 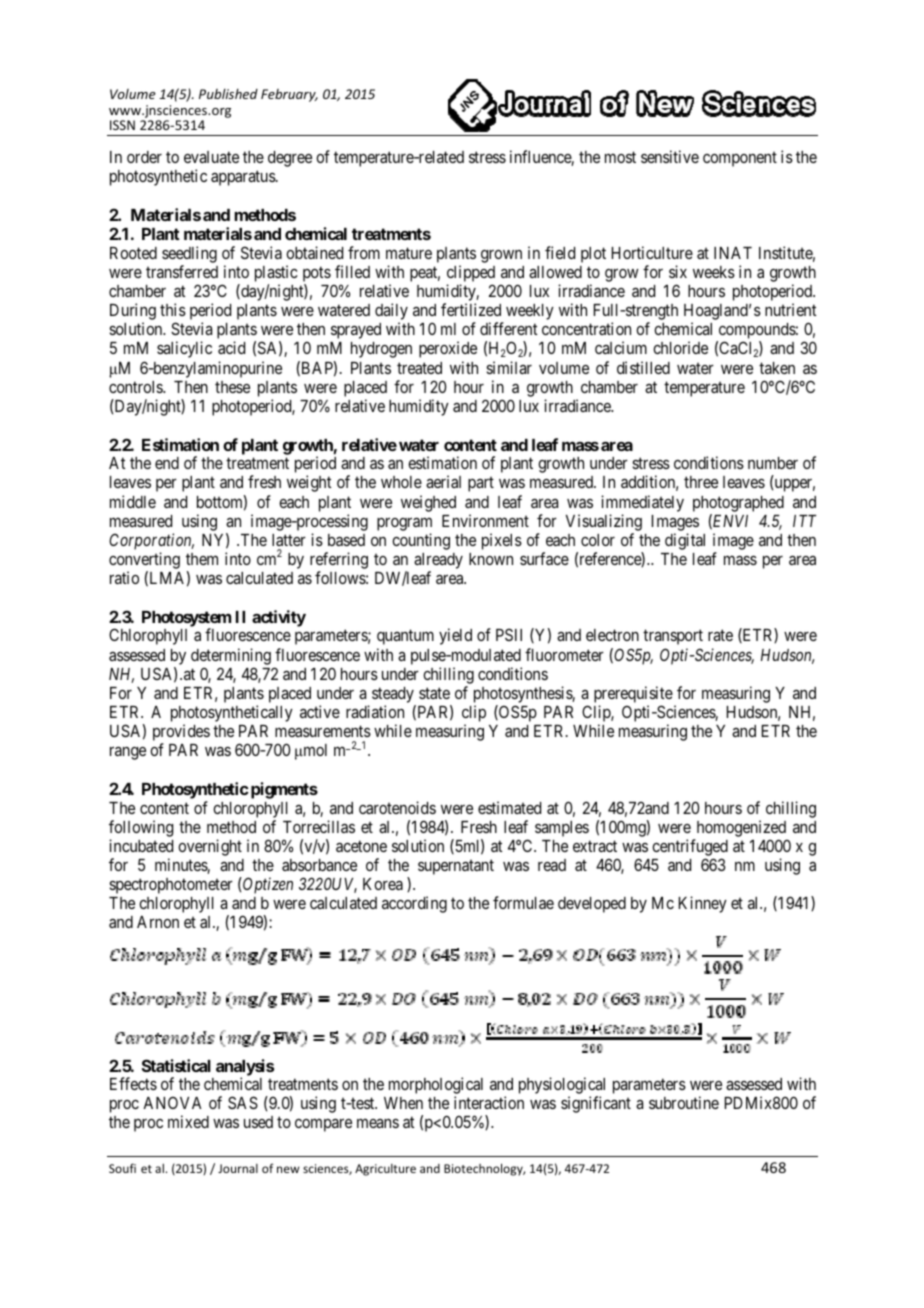 What do you see at coordinates (620, 157) in the screenshot?
I see `most` at bounding box center [620, 157].
